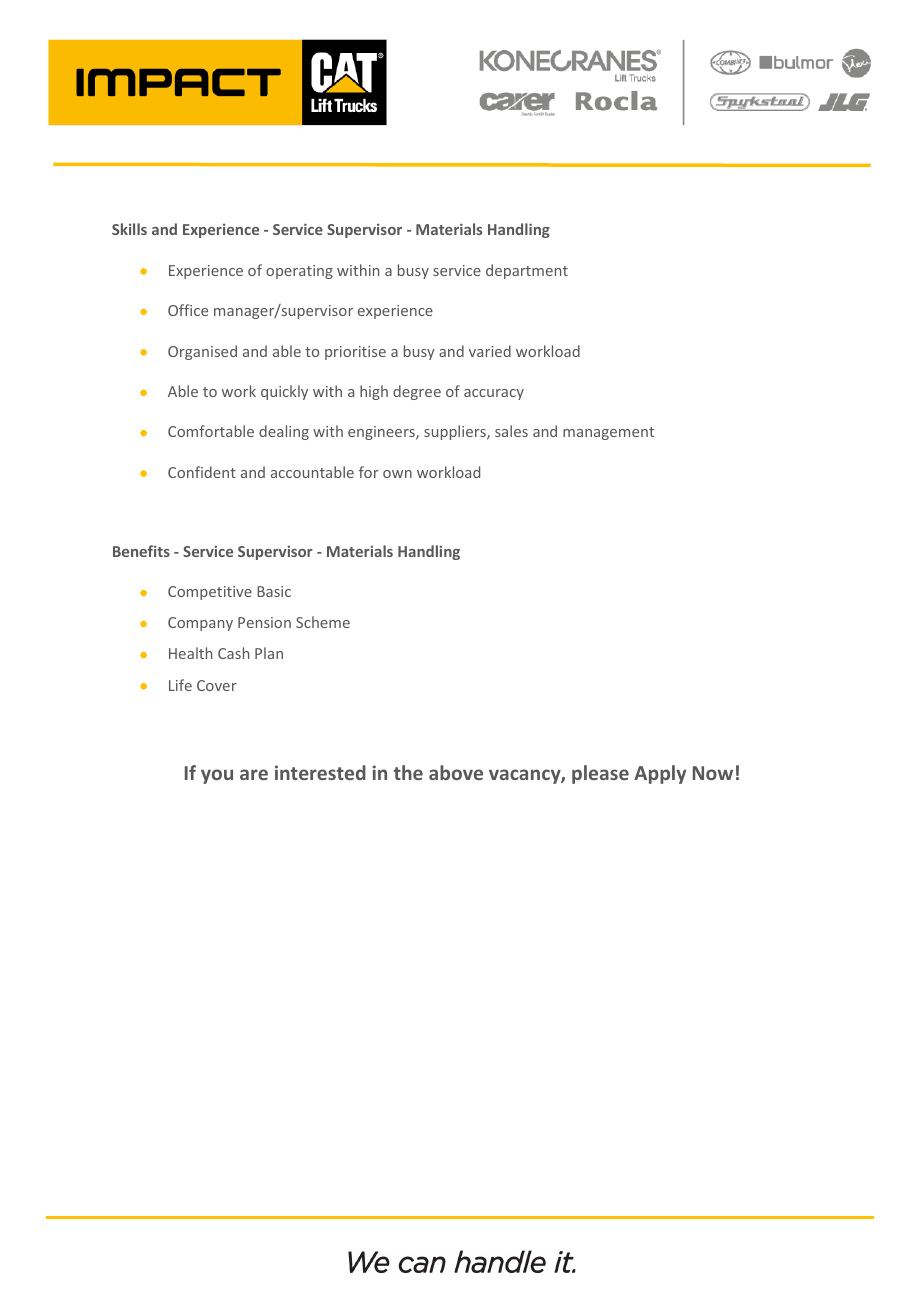 The image size is (924, 1308). What do you see at coordinates (217, 776) in the page?
I see `you` at bounding box center [217, 776].
